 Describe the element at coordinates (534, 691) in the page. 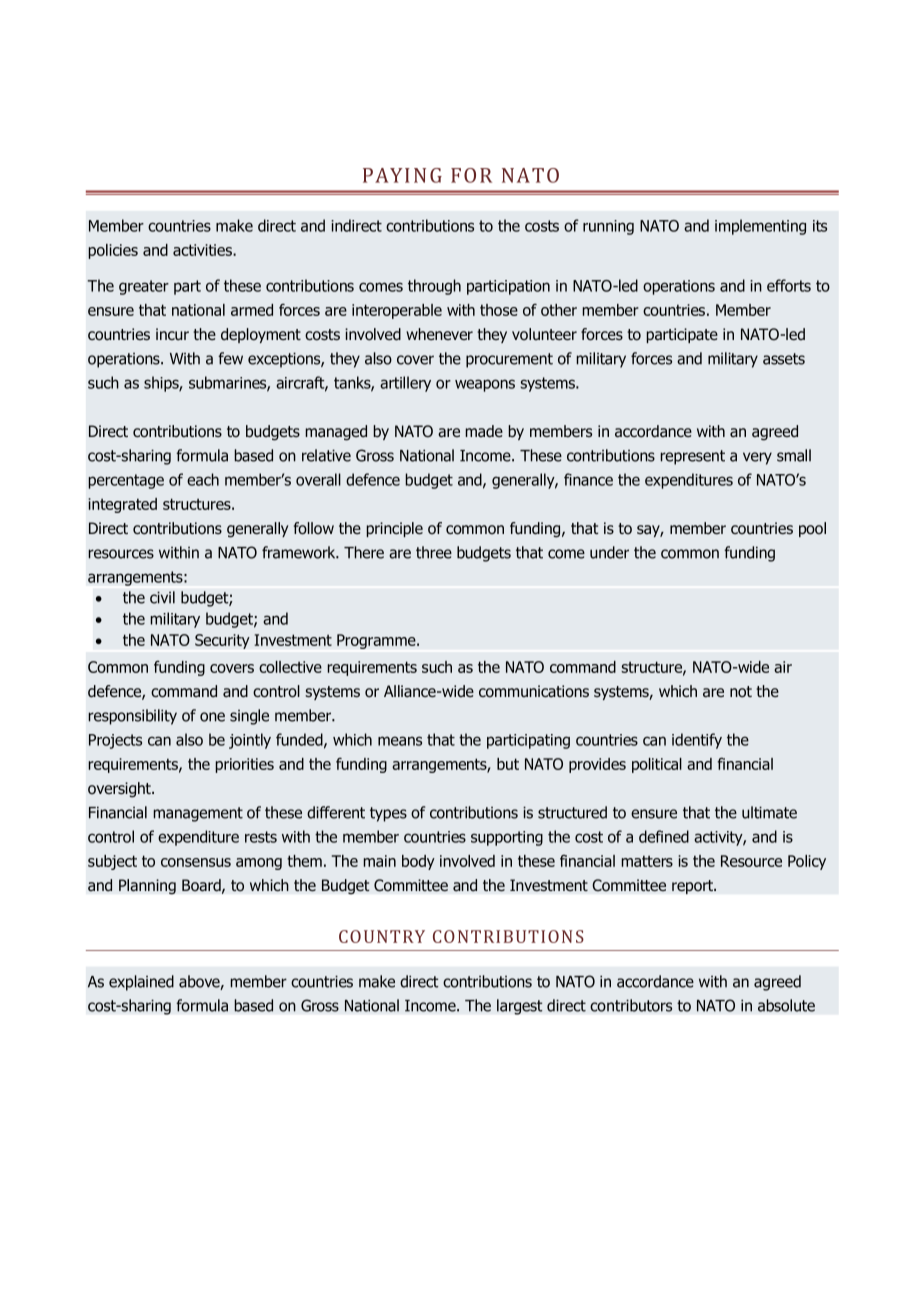

I see `communications` at that location.
